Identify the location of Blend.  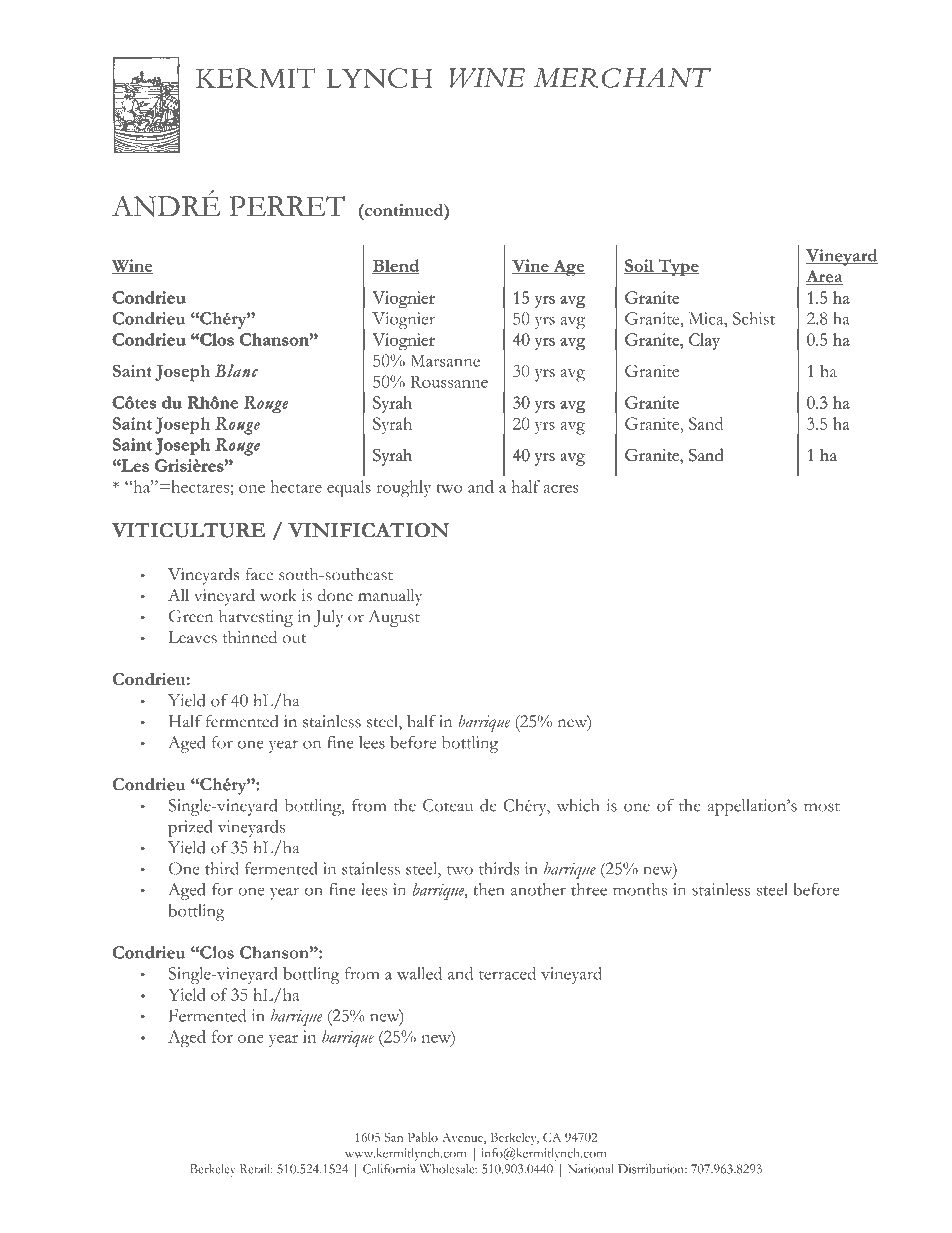
(396, 266).
